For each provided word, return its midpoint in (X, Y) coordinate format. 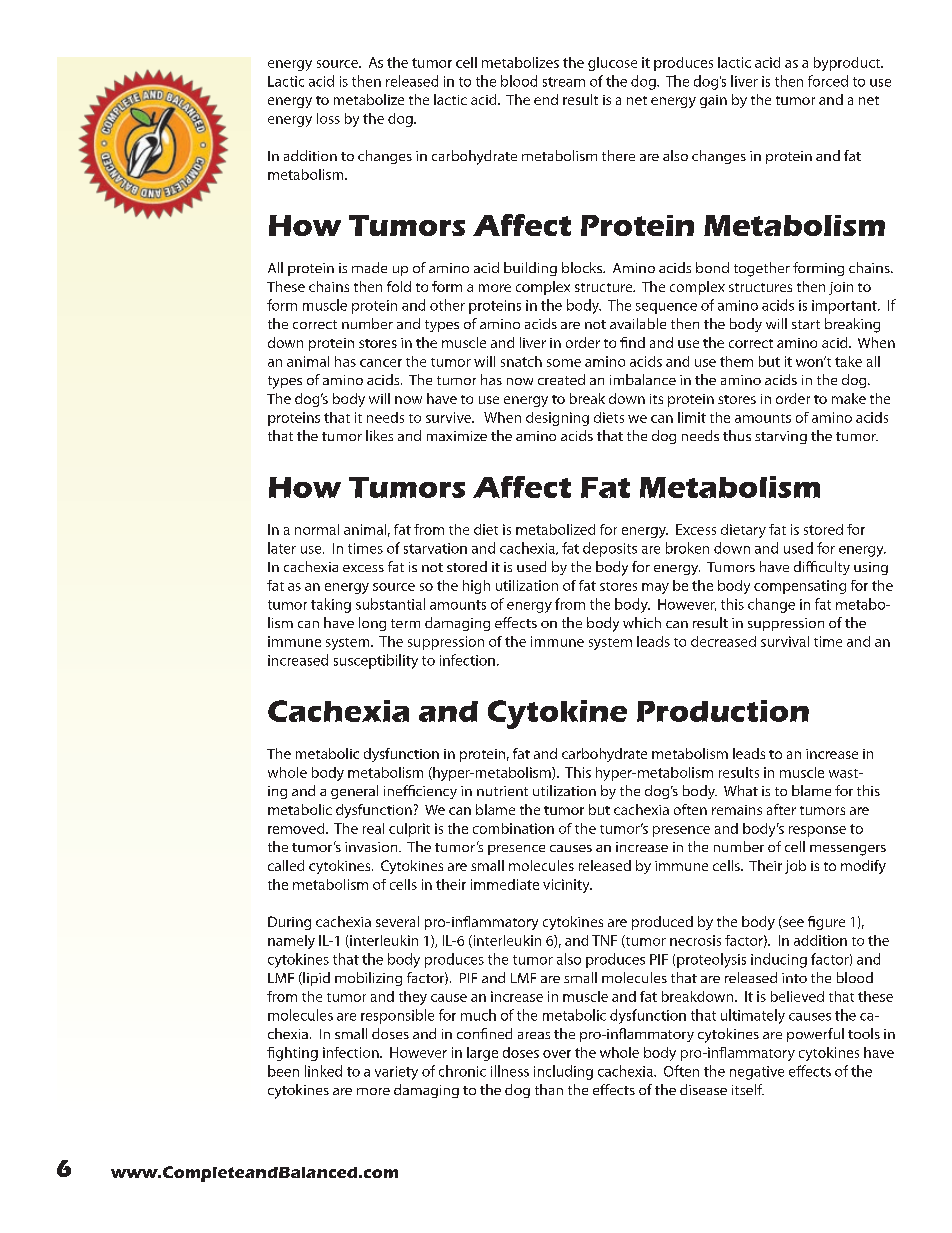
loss (328, 118)
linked (323, 1071)
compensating (800, 587)
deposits (610, 549)
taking (331, 605)
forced (828, 81)
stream (564, 82)
